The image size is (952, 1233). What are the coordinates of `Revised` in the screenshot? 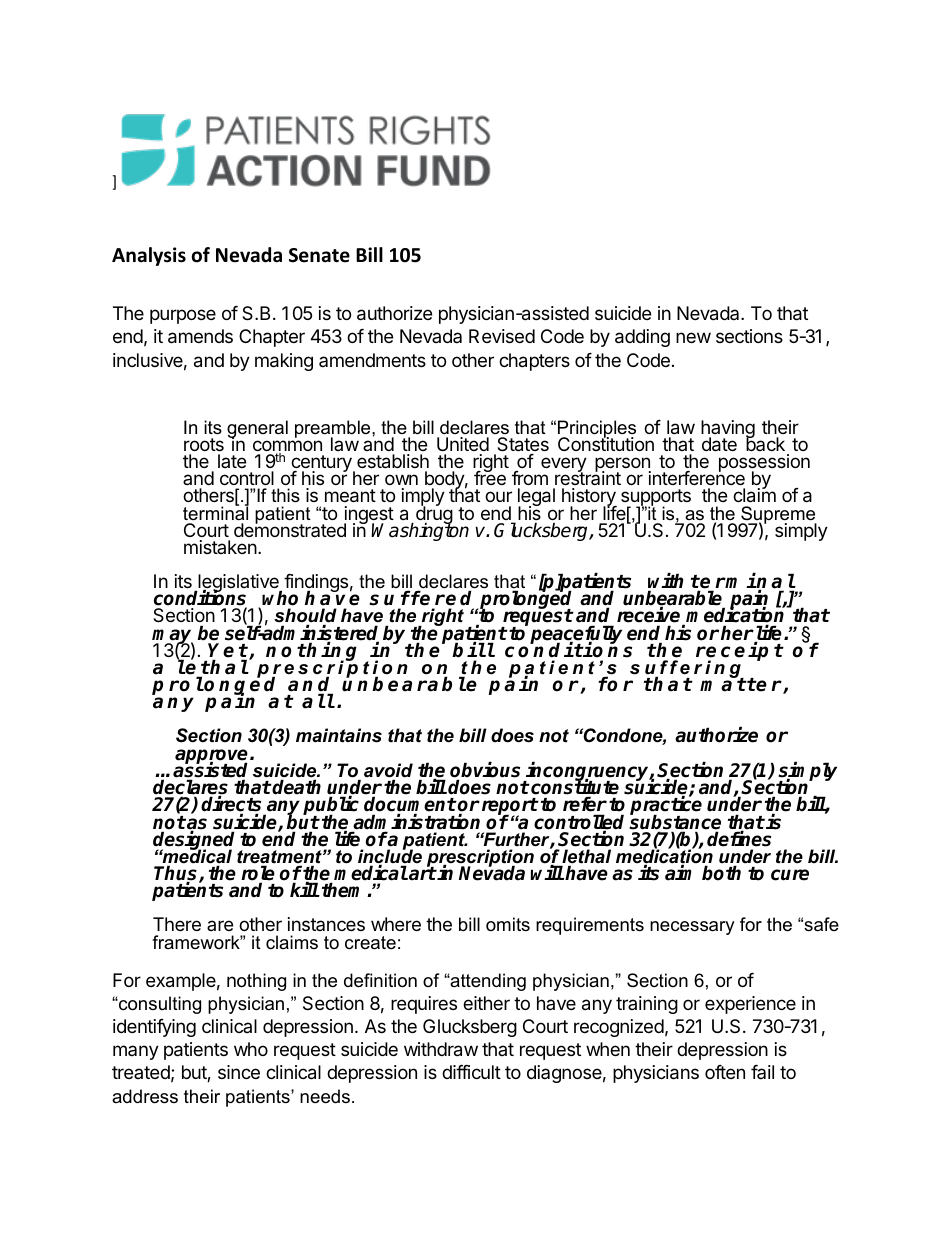 It's located at (502, 336).
